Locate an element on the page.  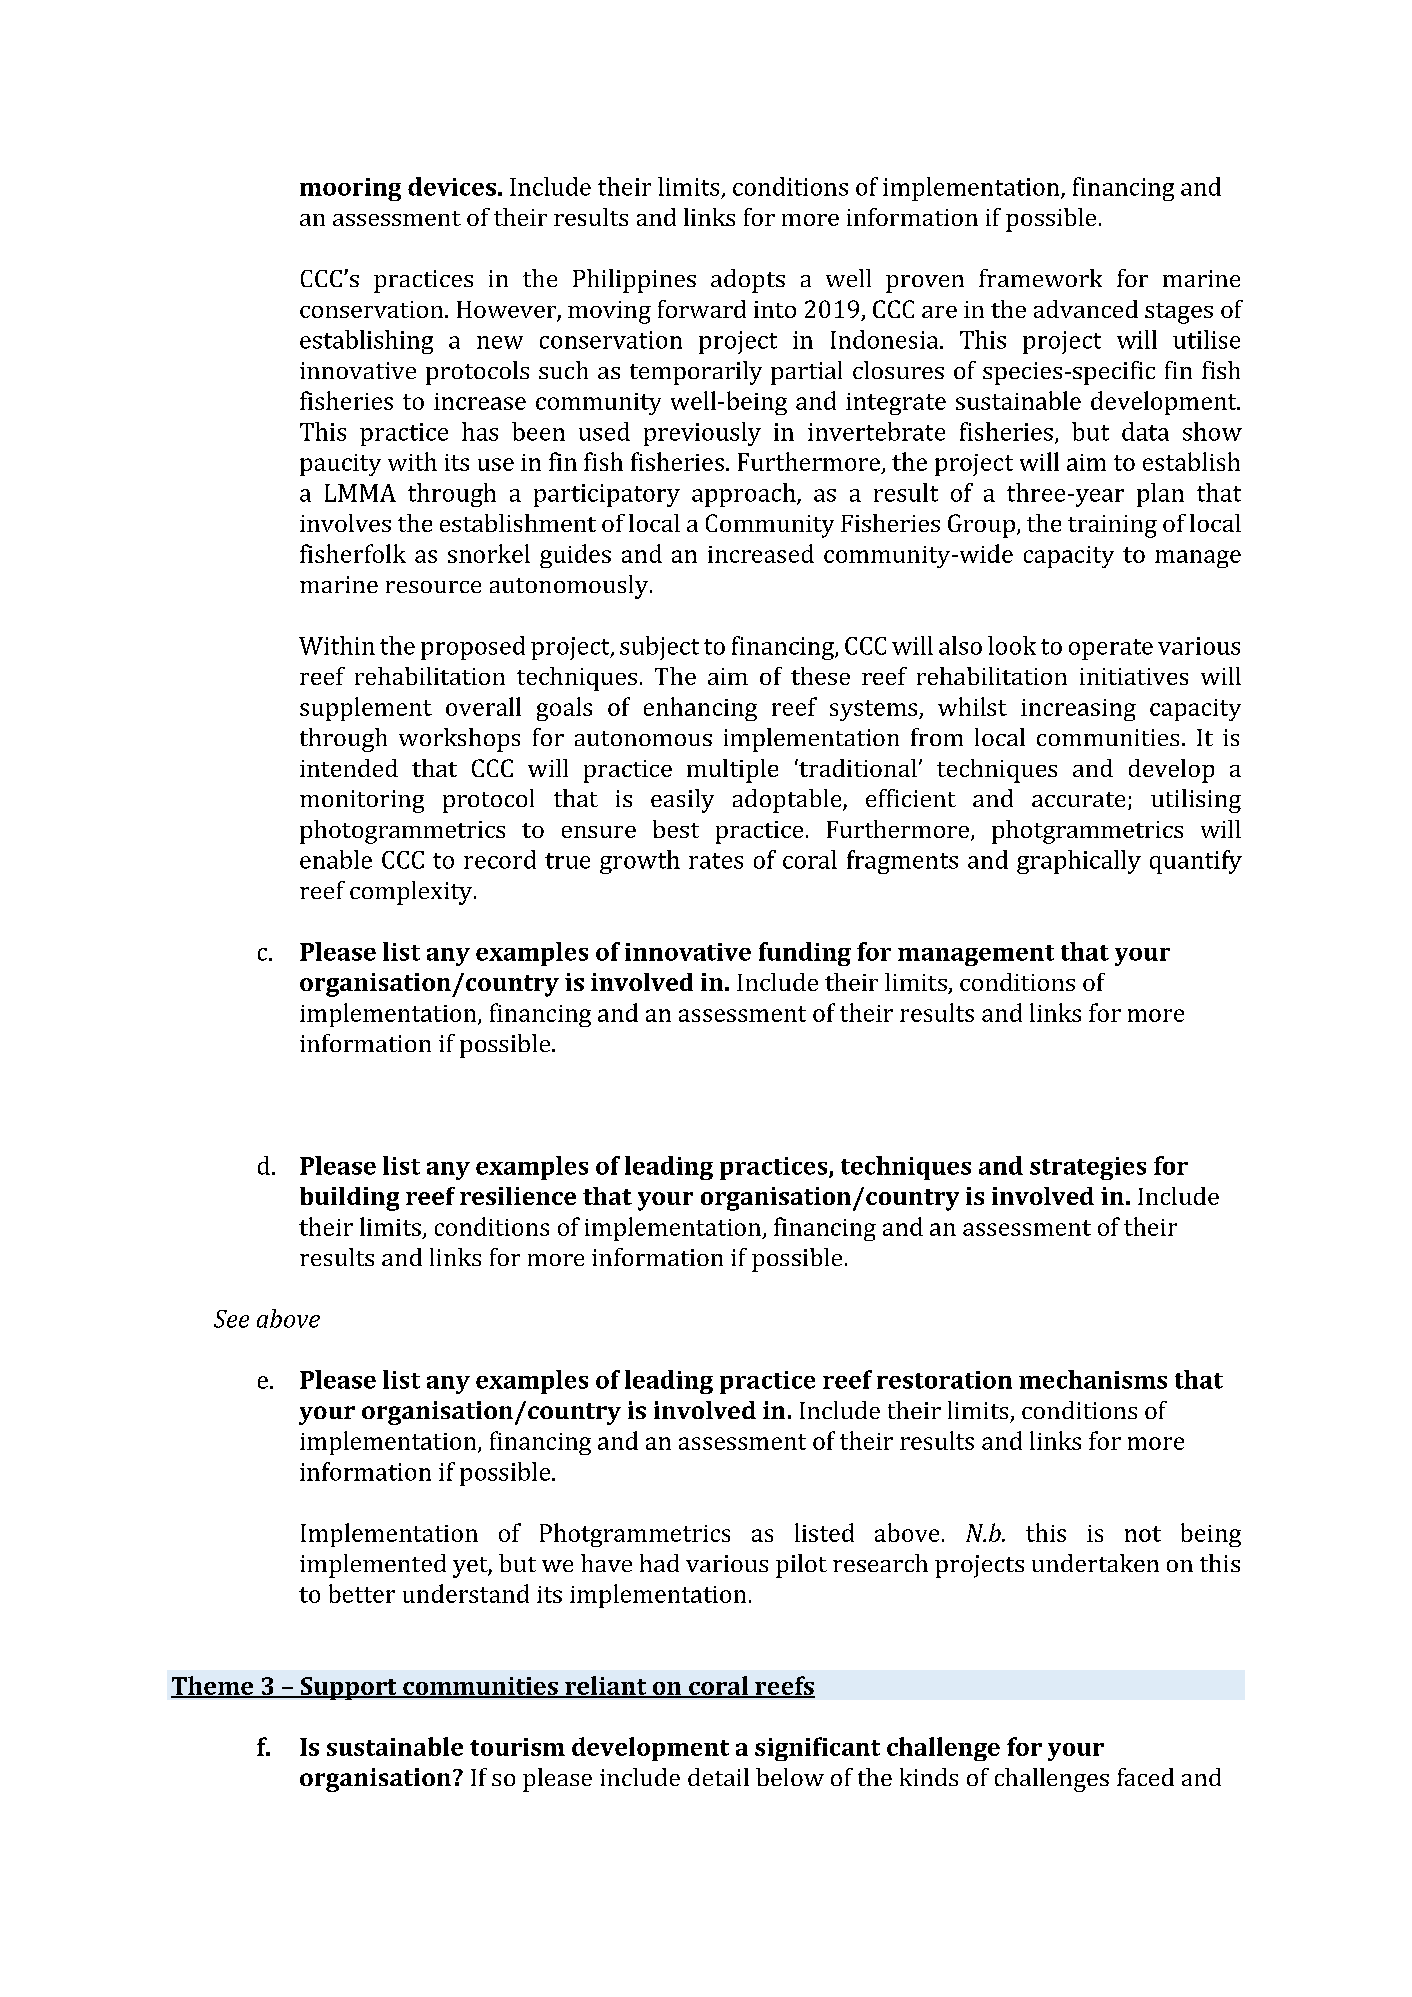
adopts is located at coordinates (748, 281).
